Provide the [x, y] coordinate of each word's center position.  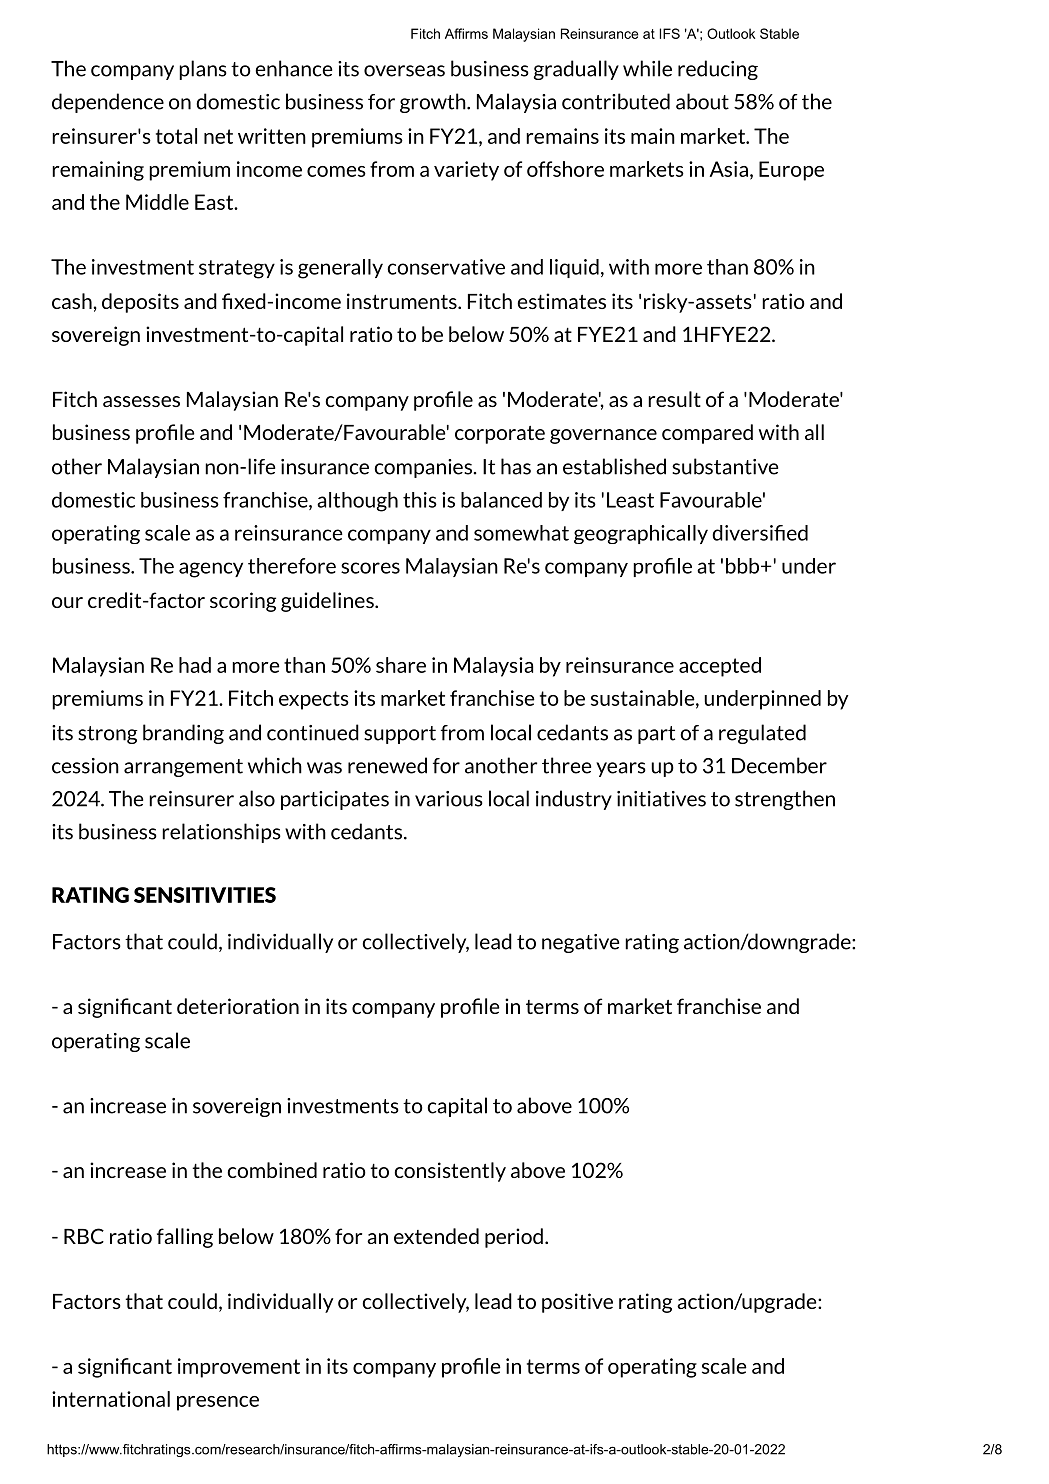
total [176, 136]
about [702, 101]
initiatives [661, 799]
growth [434, 103]
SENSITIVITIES [205, 895]
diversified [760, 533]
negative [580, 943]
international [111, 1399]
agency [211, 570]
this [420, 500]
